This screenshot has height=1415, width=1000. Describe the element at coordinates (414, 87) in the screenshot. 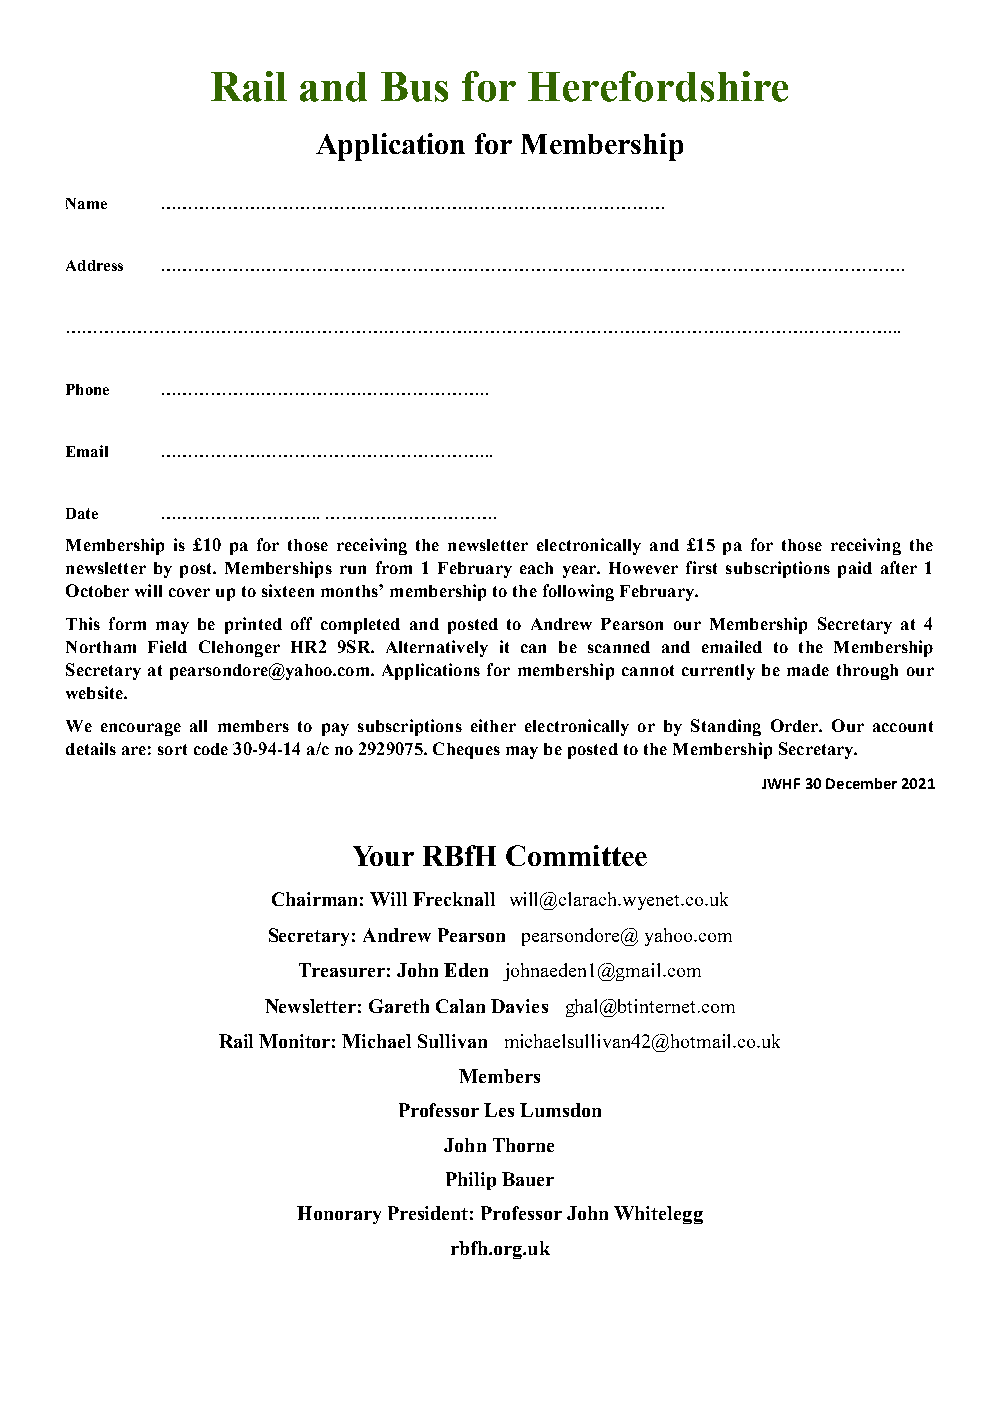

I see `Bus` at that location.
